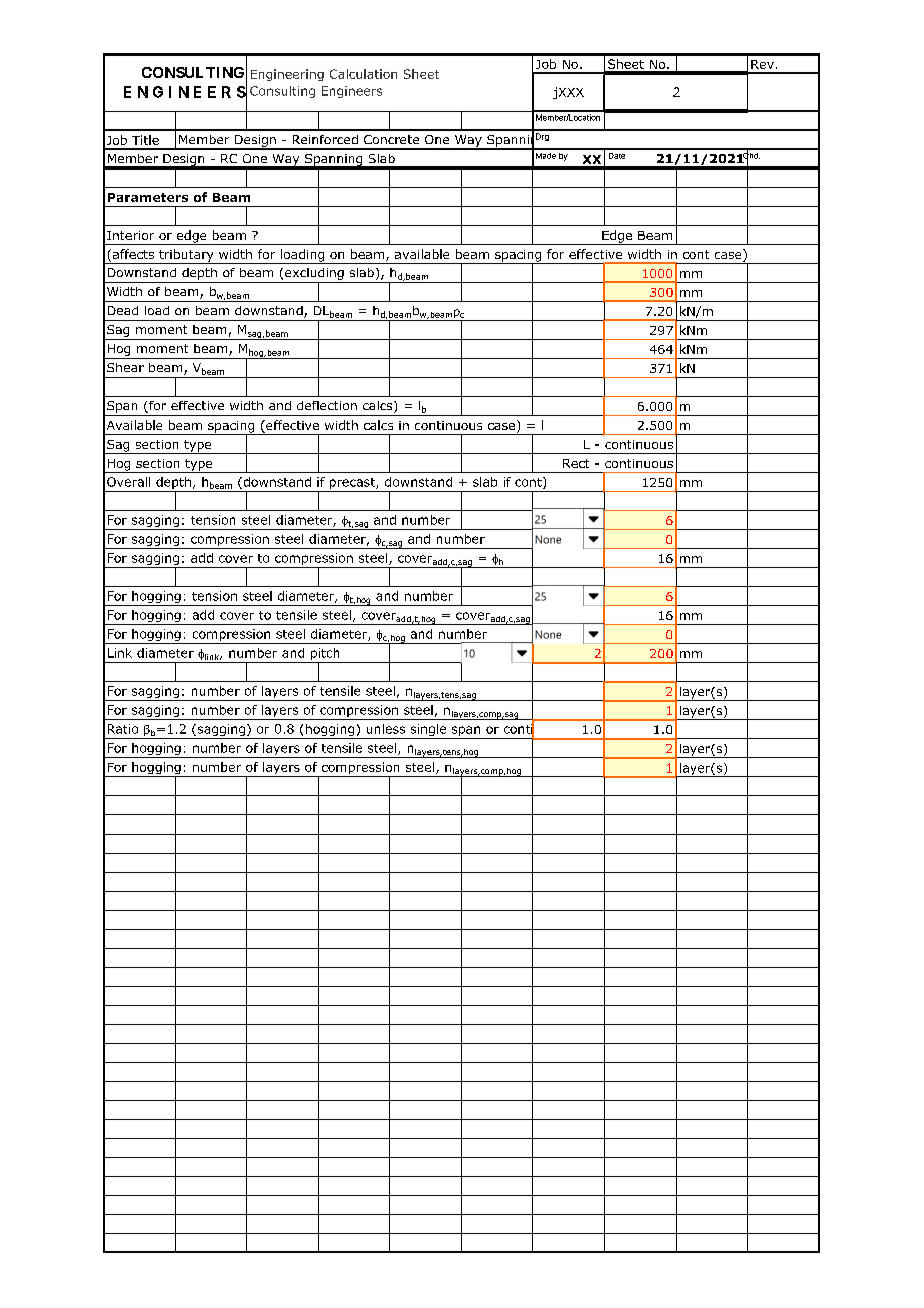 The height and width of the document is (1308, 924). What do you see at coordinates (186, 256) in the document?
I see `tributary` at bounding box center [186, 256].
